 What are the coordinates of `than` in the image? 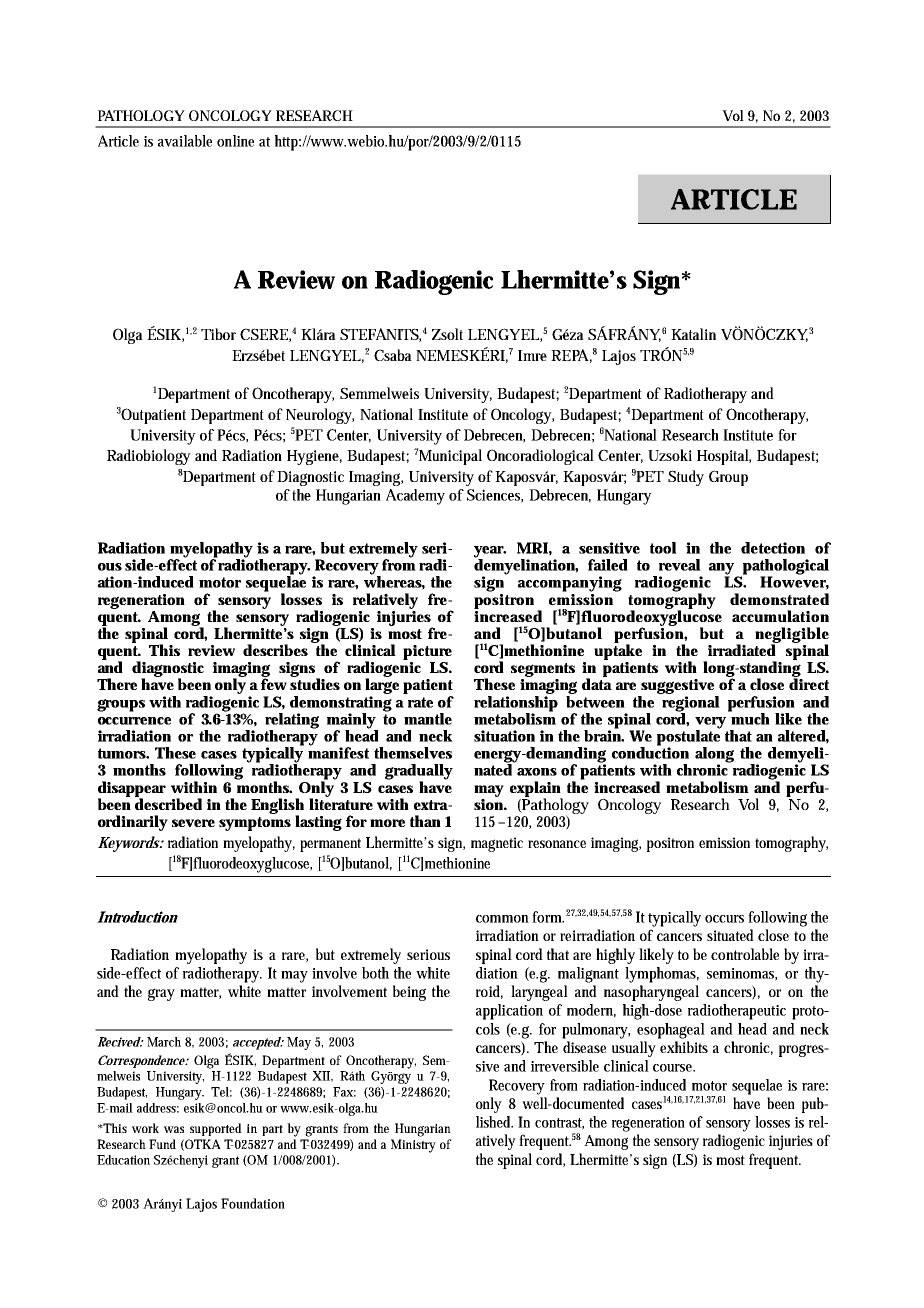 It's located at (425, 821).
